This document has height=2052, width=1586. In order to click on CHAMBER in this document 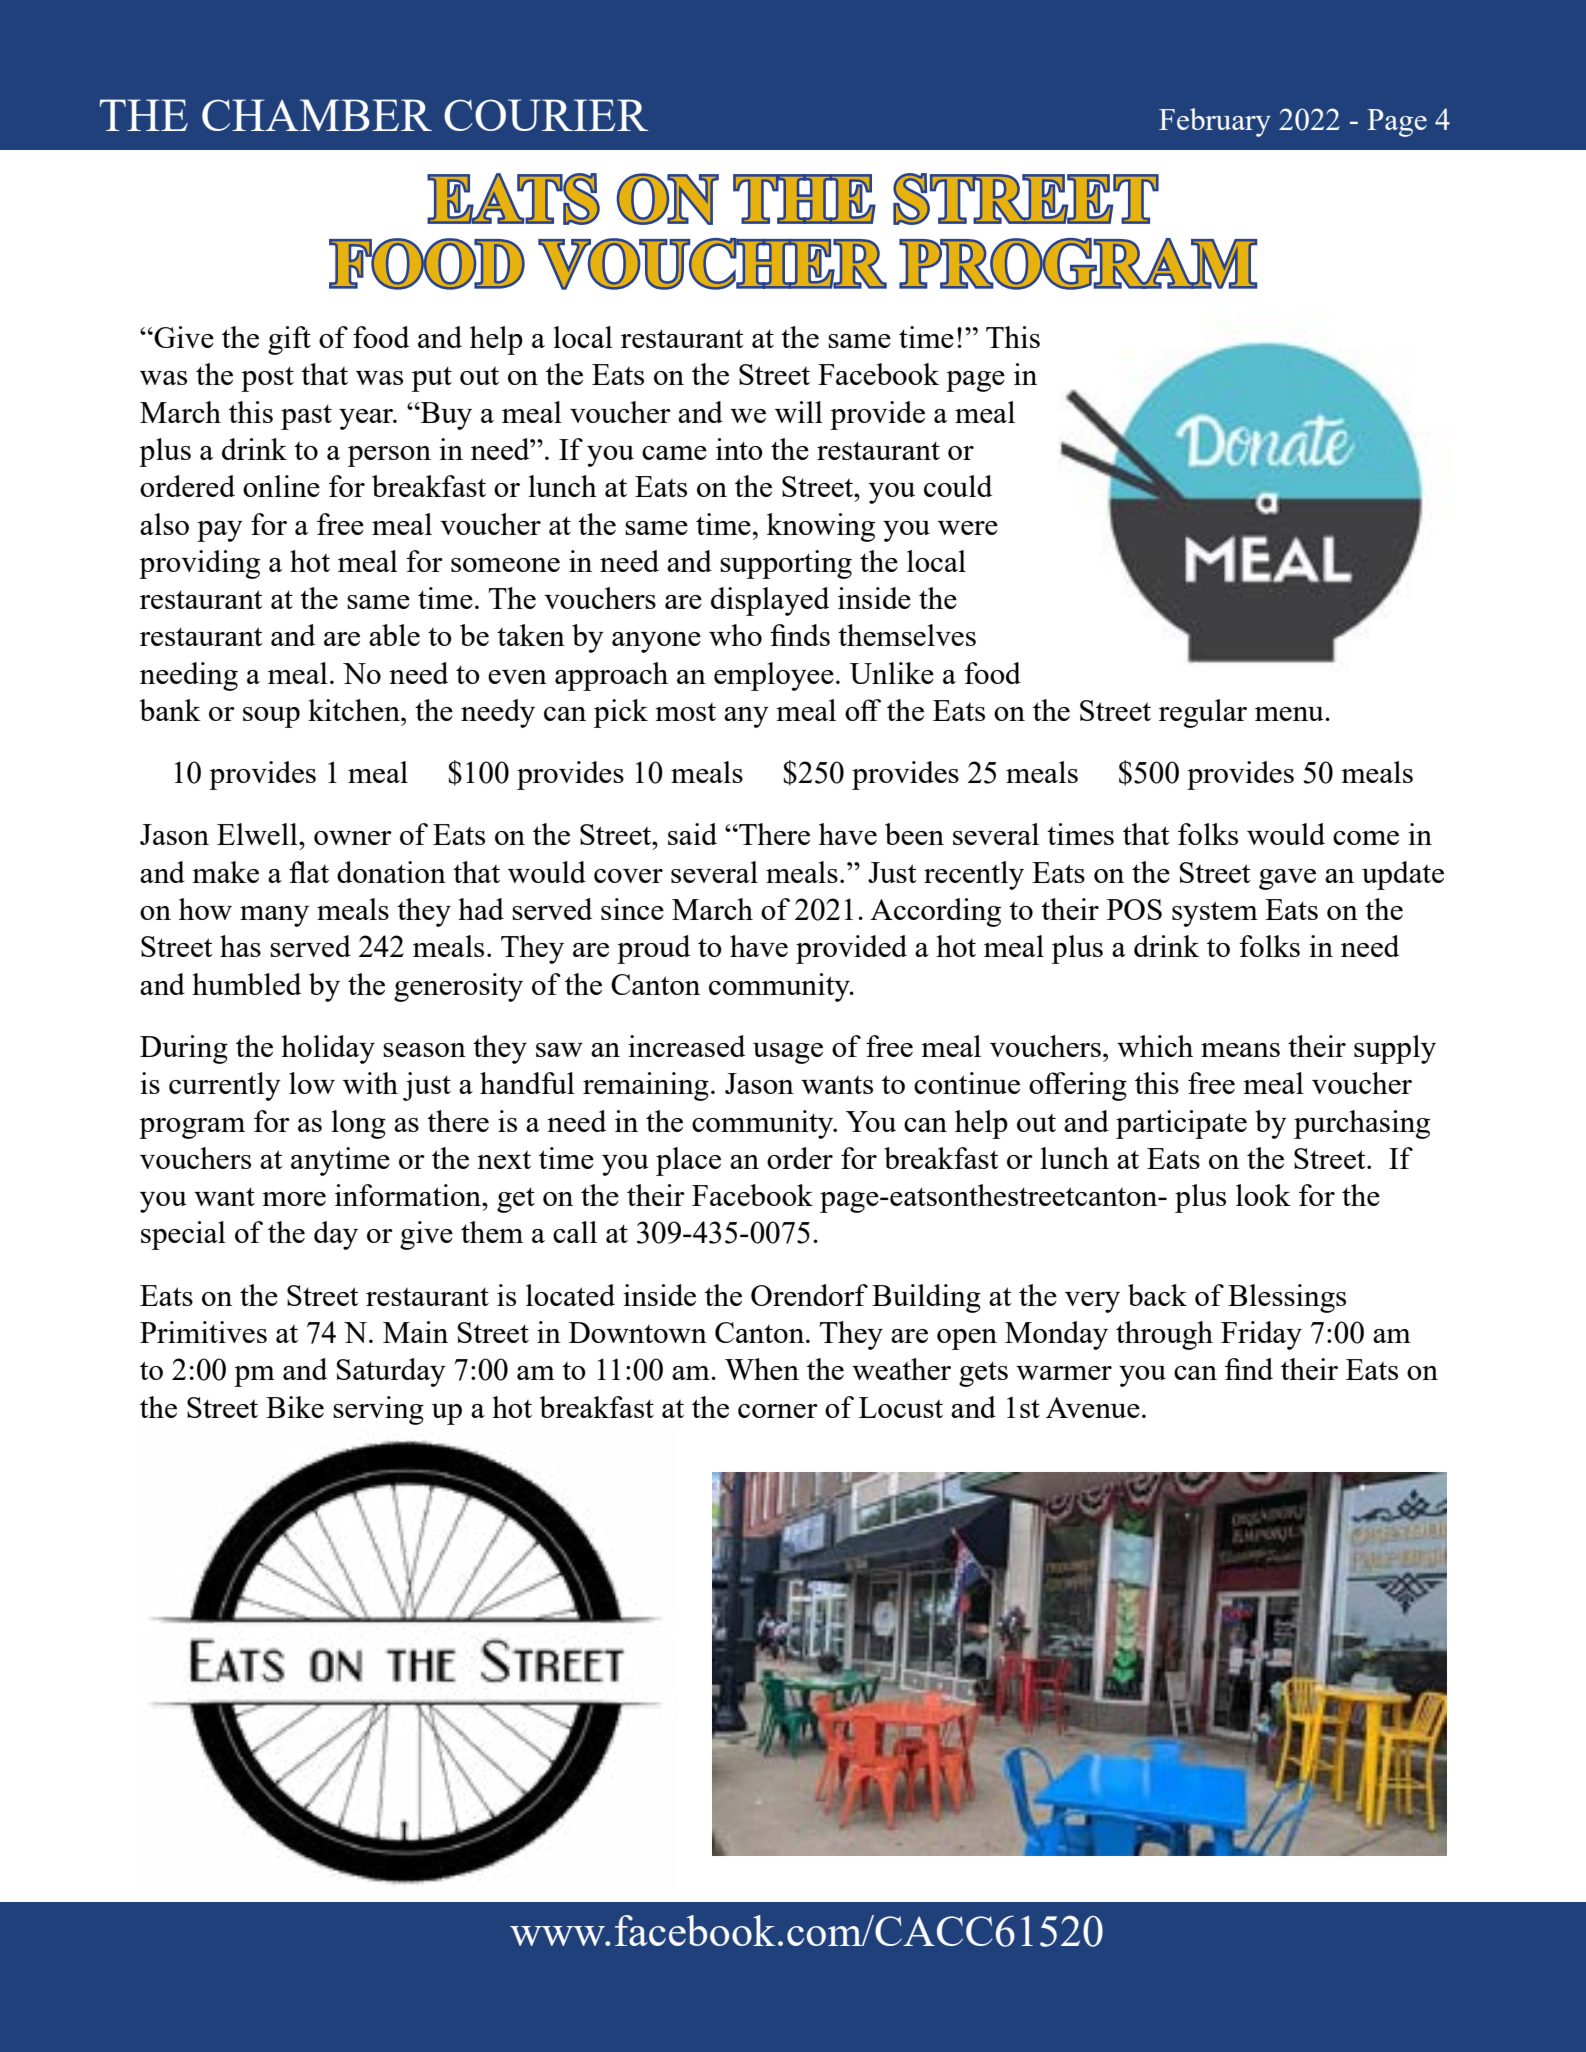, I will do `click(317, 115)`.
